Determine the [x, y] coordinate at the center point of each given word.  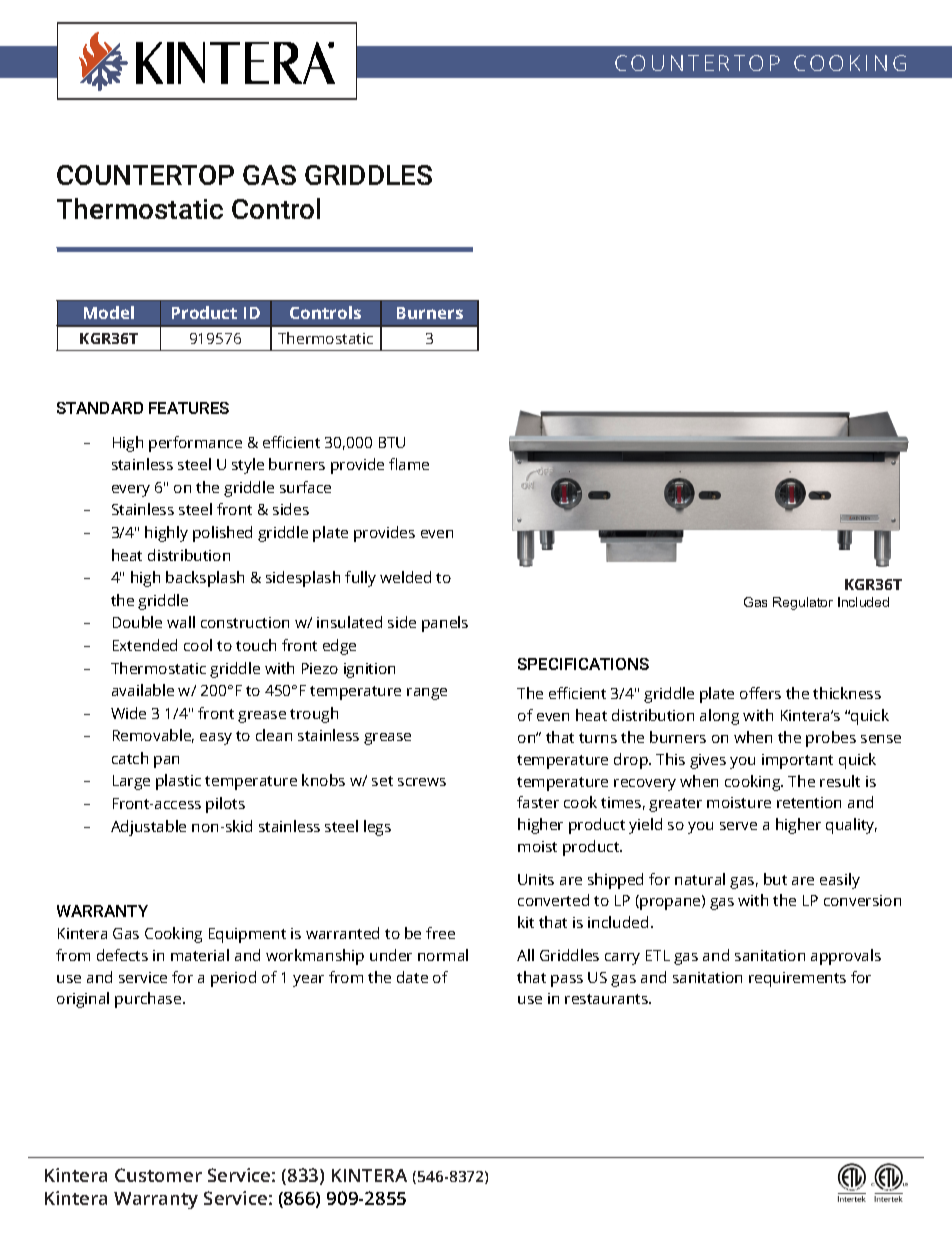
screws [422, 782]
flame [409, 464]
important [797, 761]
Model [109, 312]
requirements [797, 979]
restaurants [607, 999]
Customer [158, 1175]
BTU [392, 442]
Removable [153, 736]
